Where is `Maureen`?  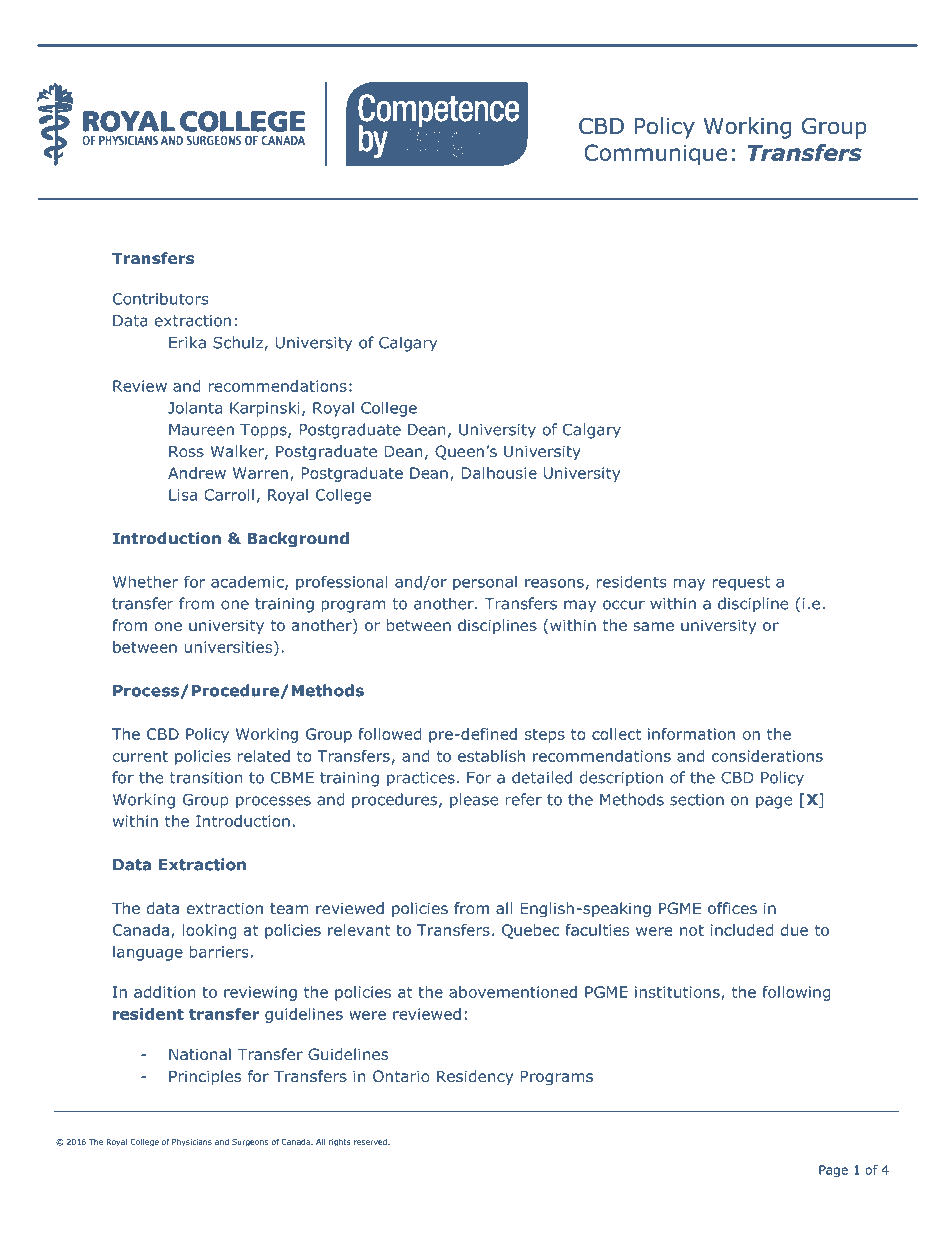 Maureen is located at coordinates (201, 430).
